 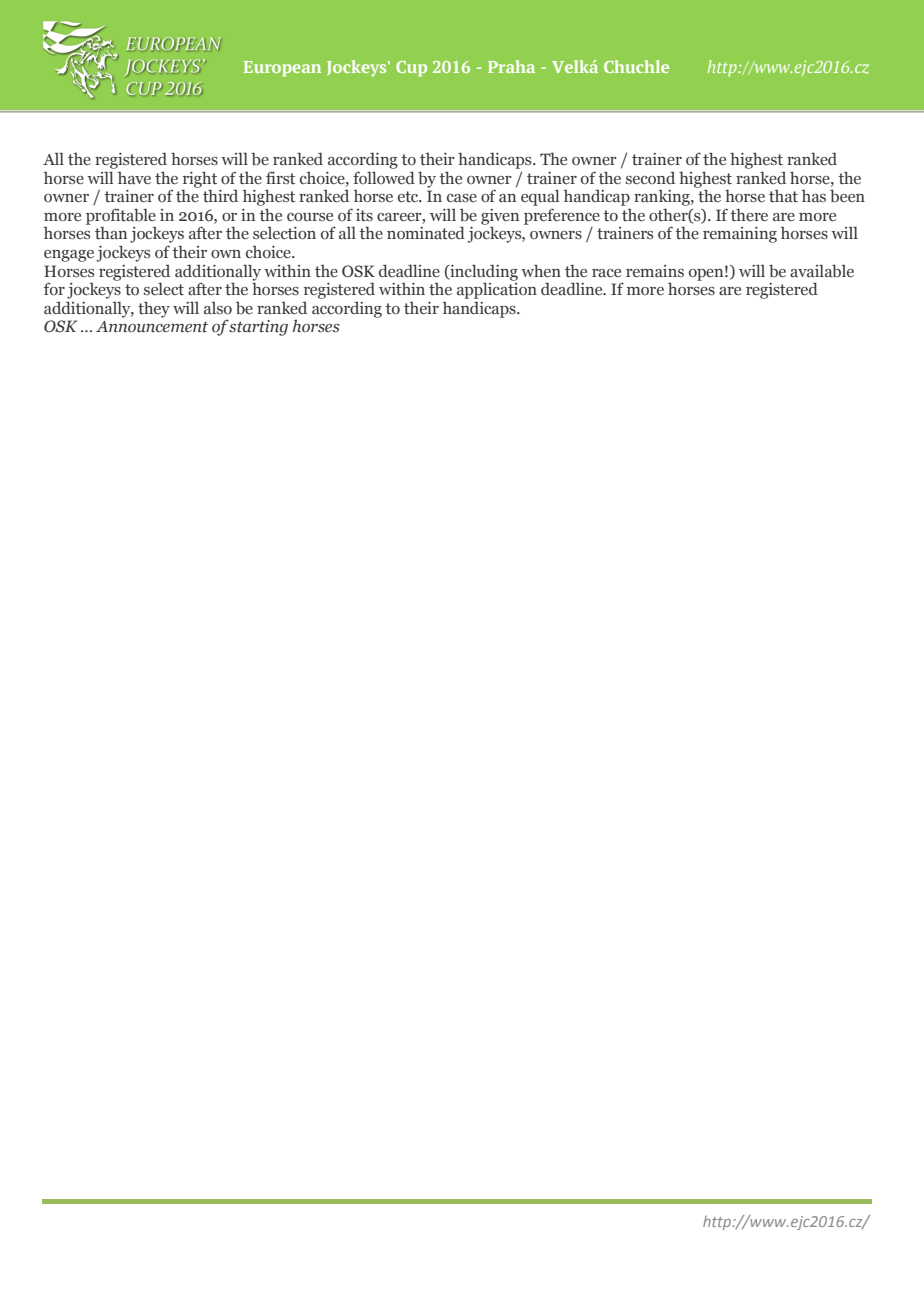 What do you see at coordinates (111, 233) in the page?
I see `than` at bounding box center [111, 233].
